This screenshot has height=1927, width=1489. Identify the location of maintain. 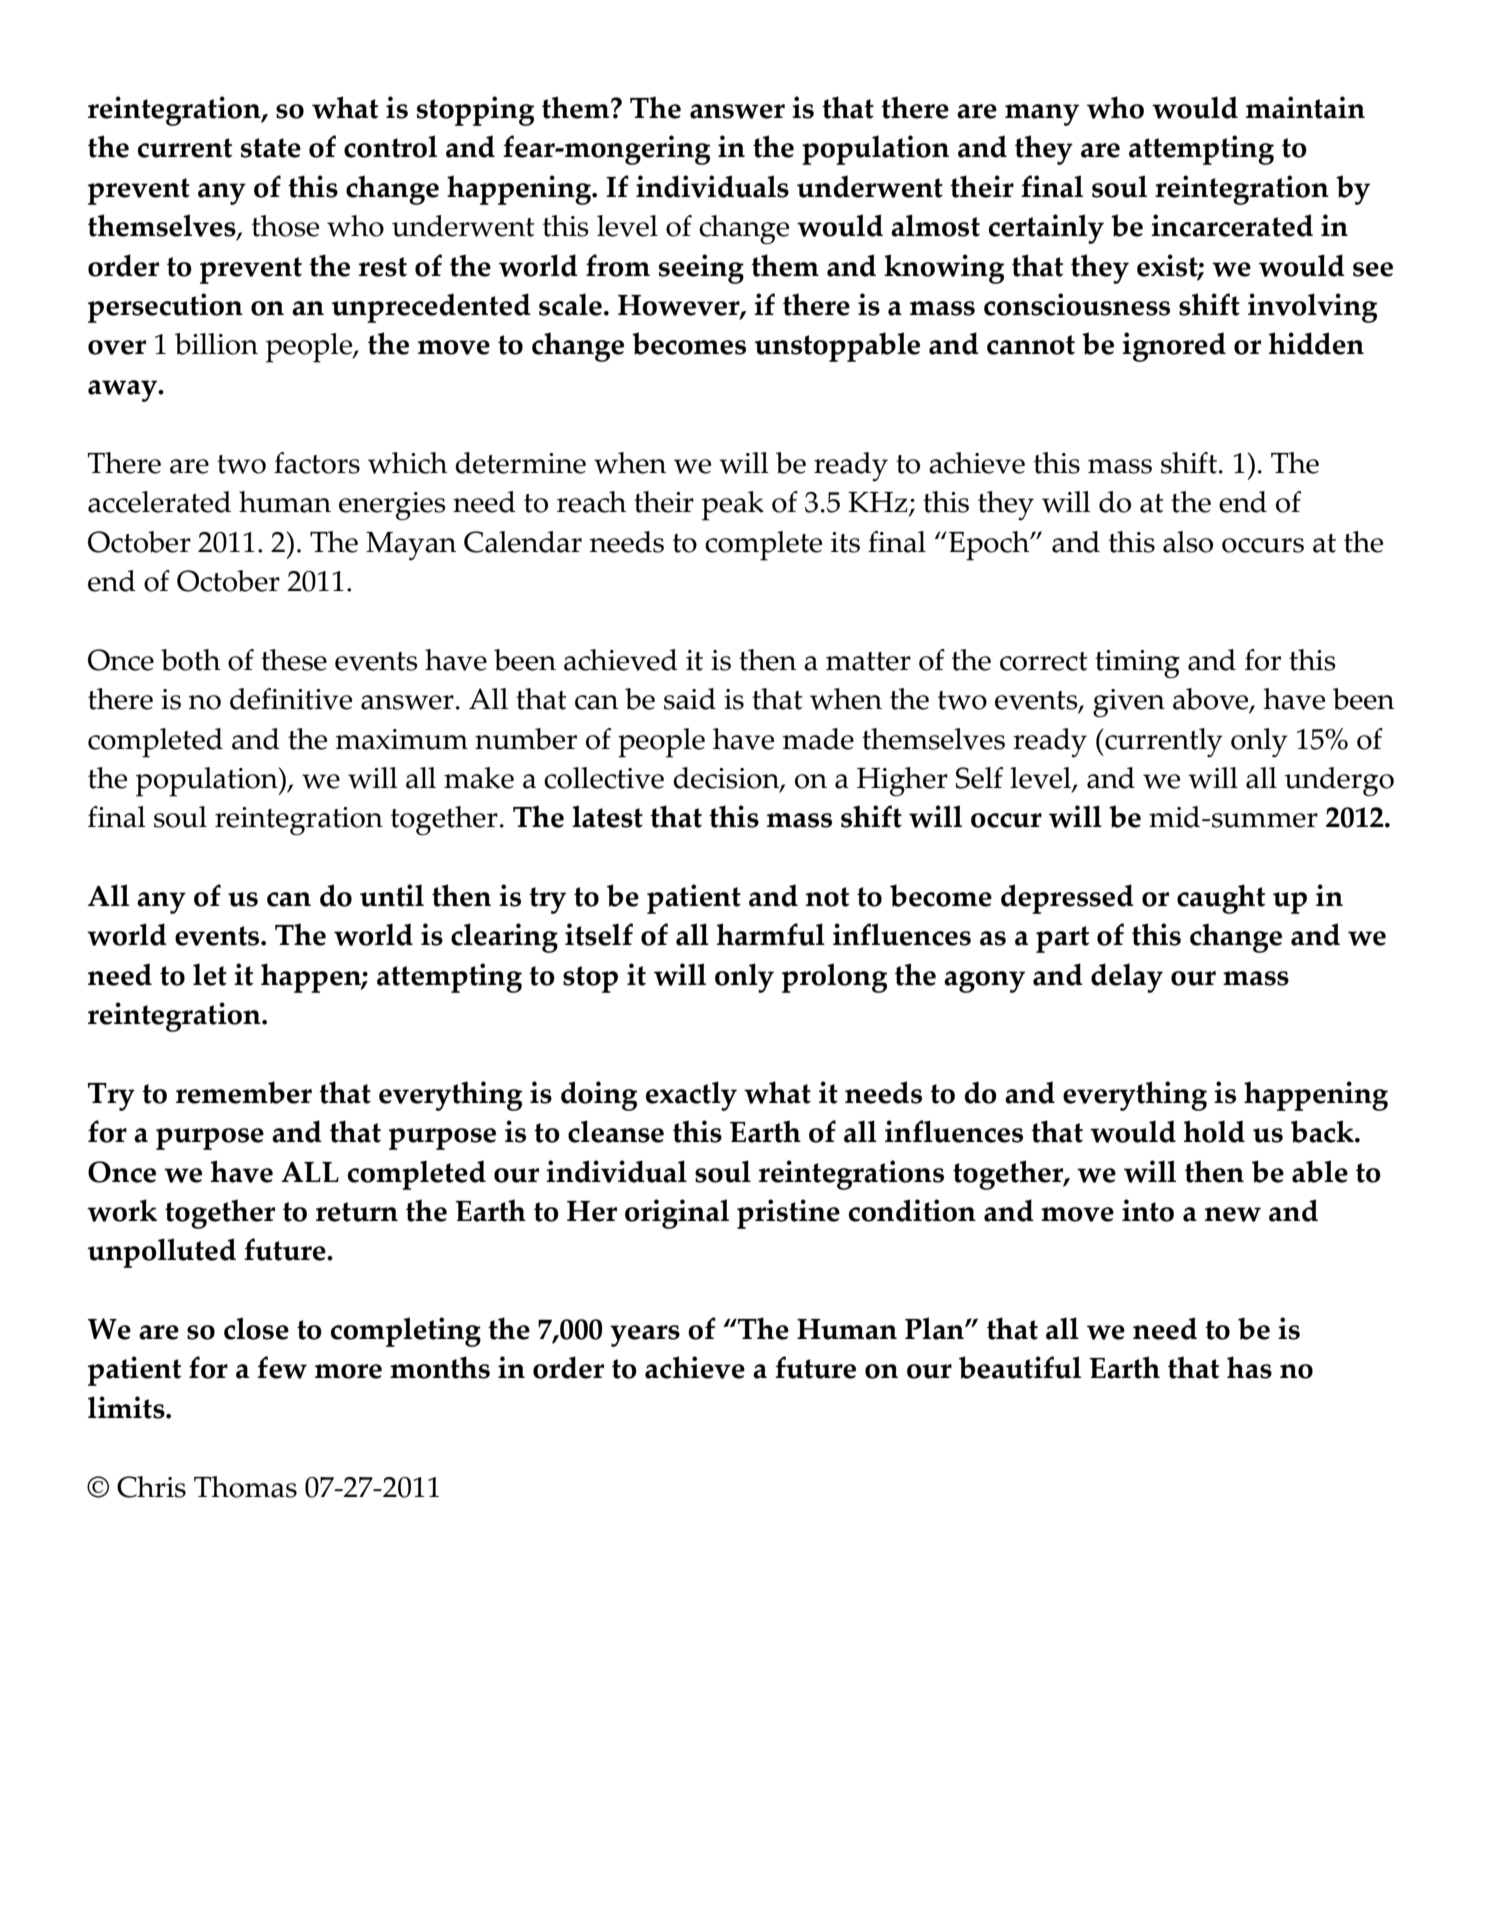
(1305, 107).
